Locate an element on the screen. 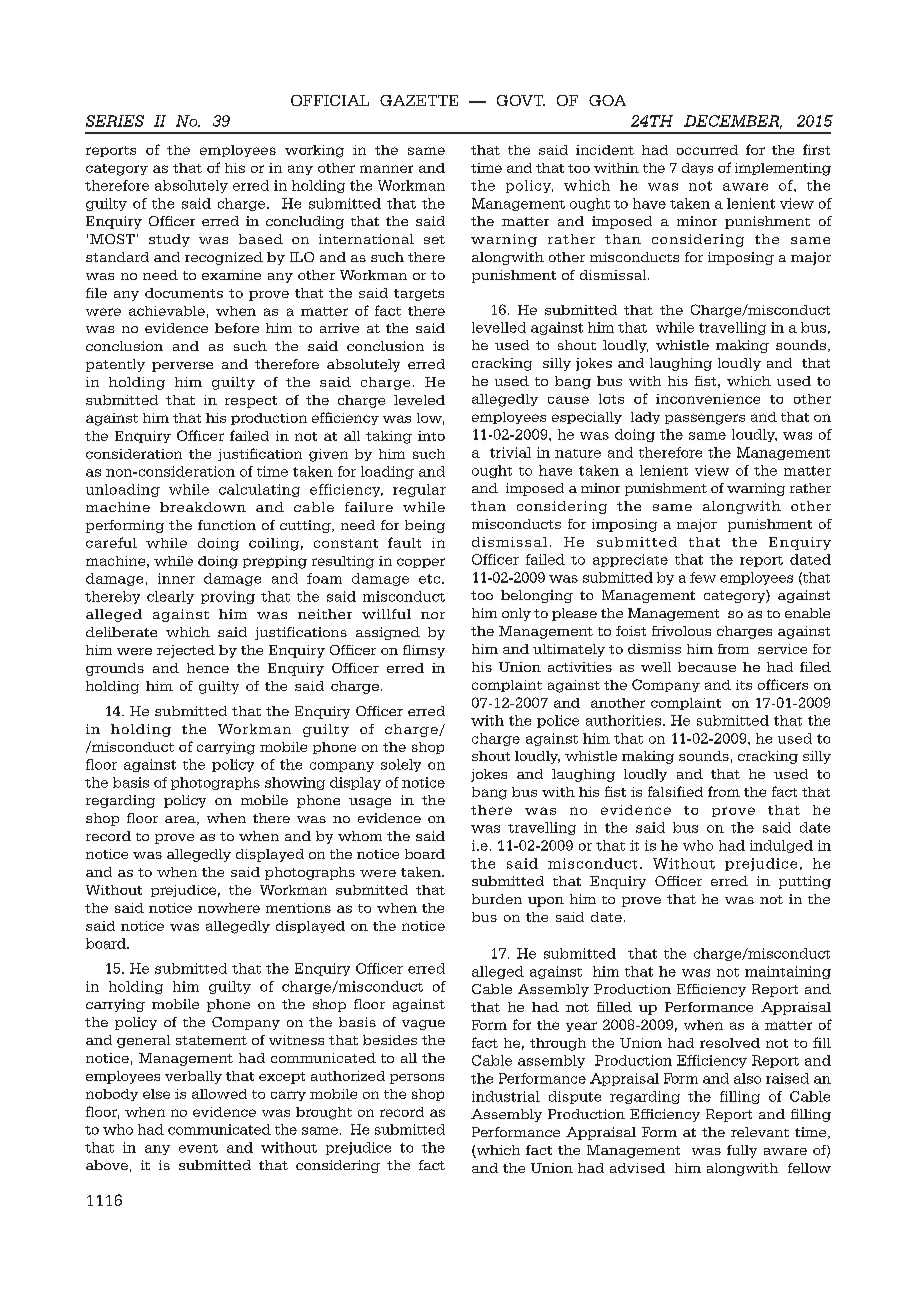 The height and width of the screenshot is (1308, 924). perverse is located at coordinates (182, 367).
